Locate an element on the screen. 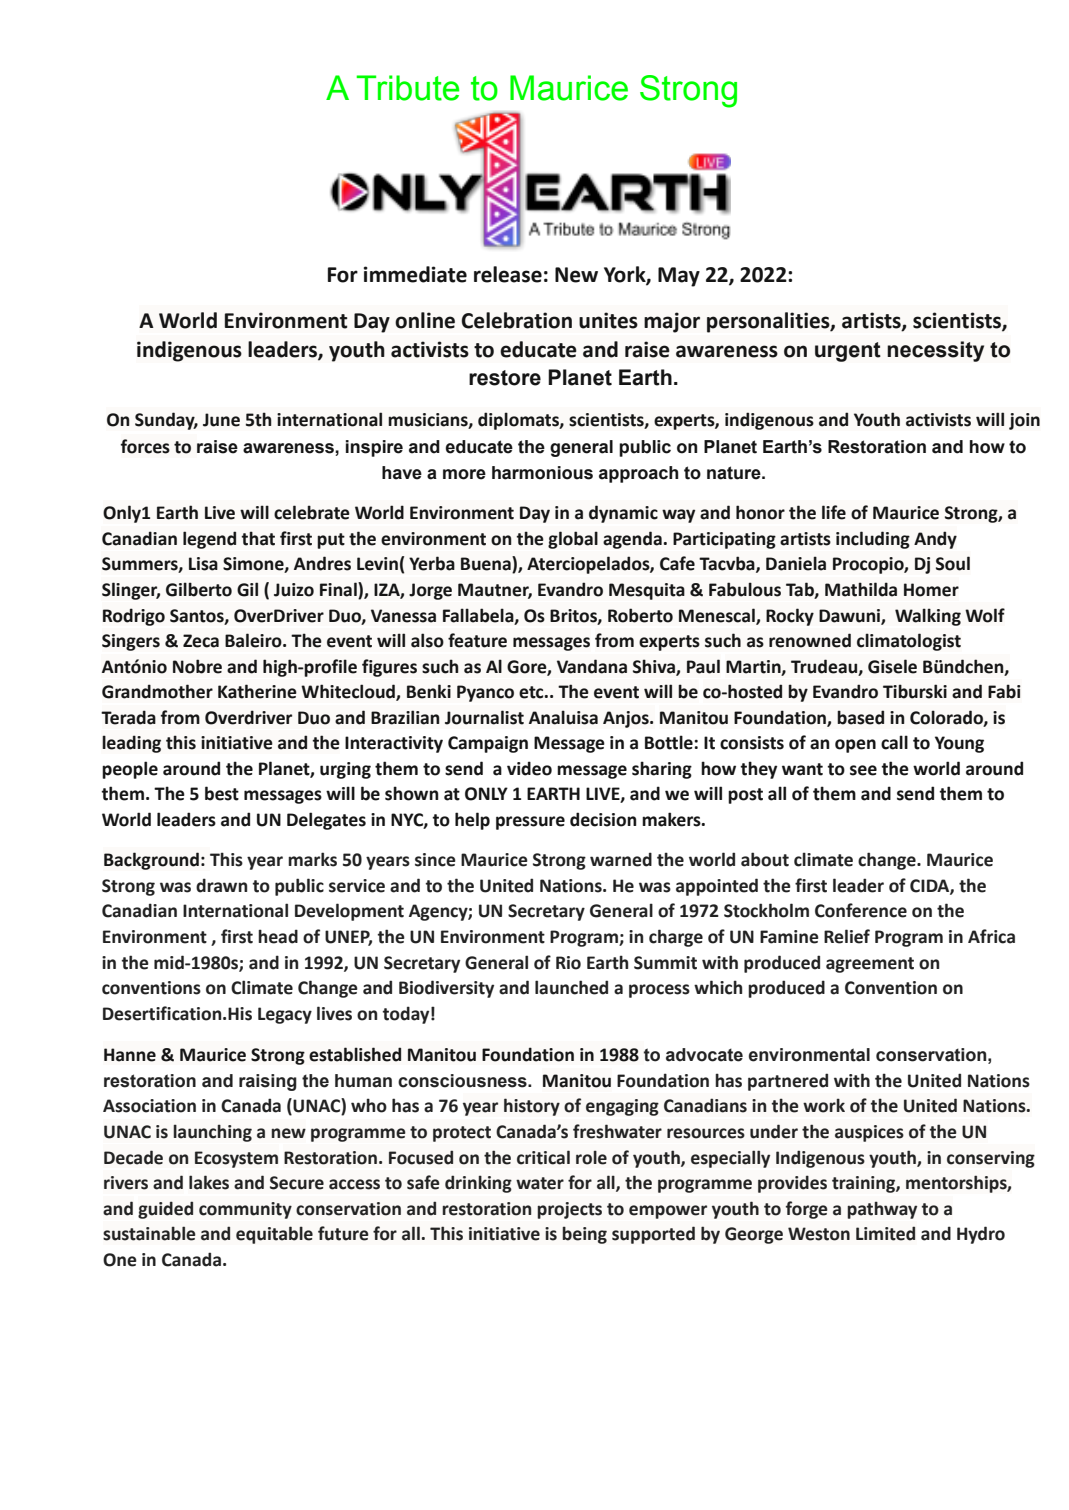  Shiva is located at coordinates (655, 667).
